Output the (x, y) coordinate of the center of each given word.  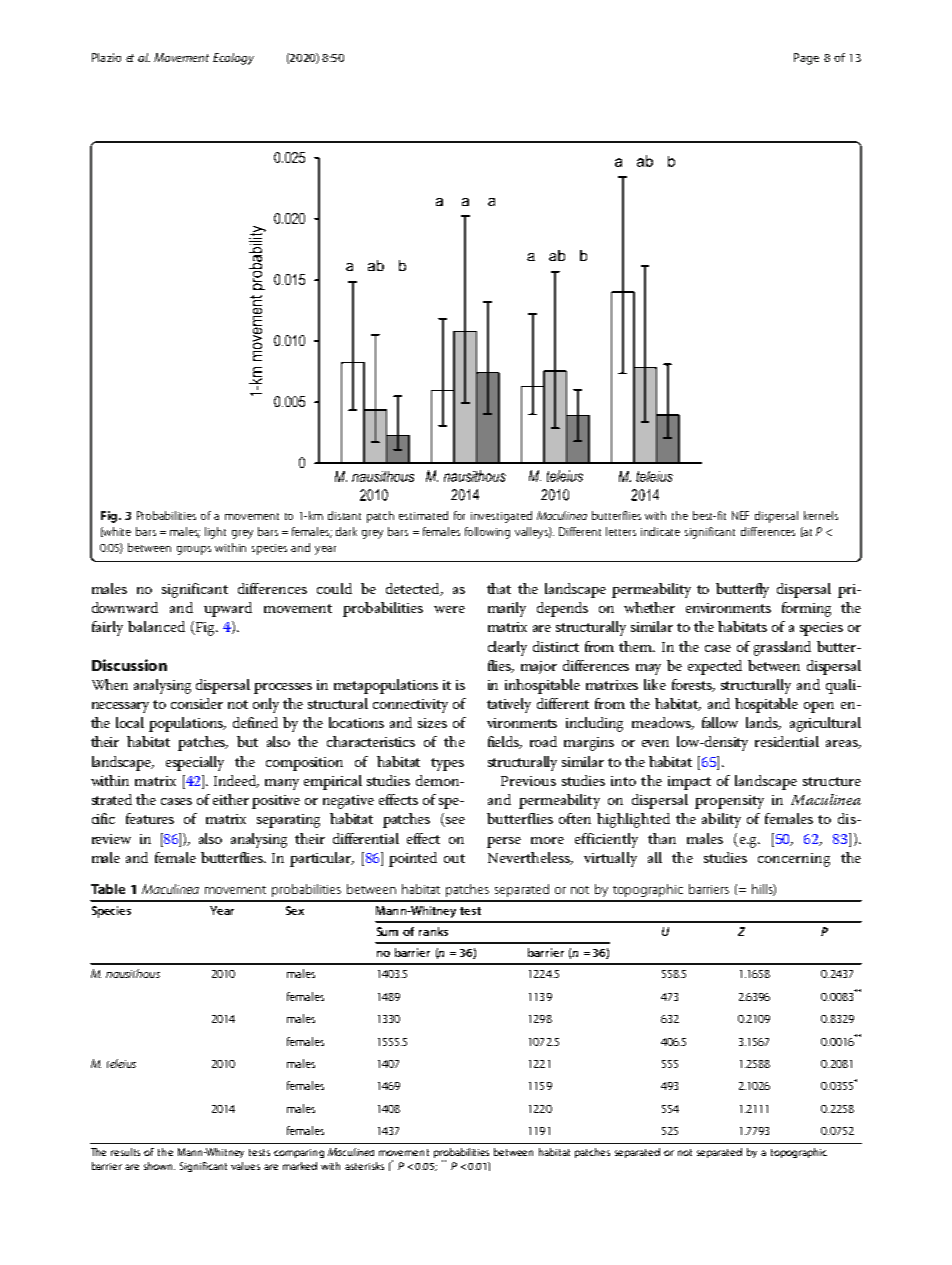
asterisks (364, 1166)
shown (159, 1166)
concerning (794, 860)
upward (228, 609)
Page (806, 59)
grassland (782, 648)
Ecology (233, 59)
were (449, 609)
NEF (740, 515)
